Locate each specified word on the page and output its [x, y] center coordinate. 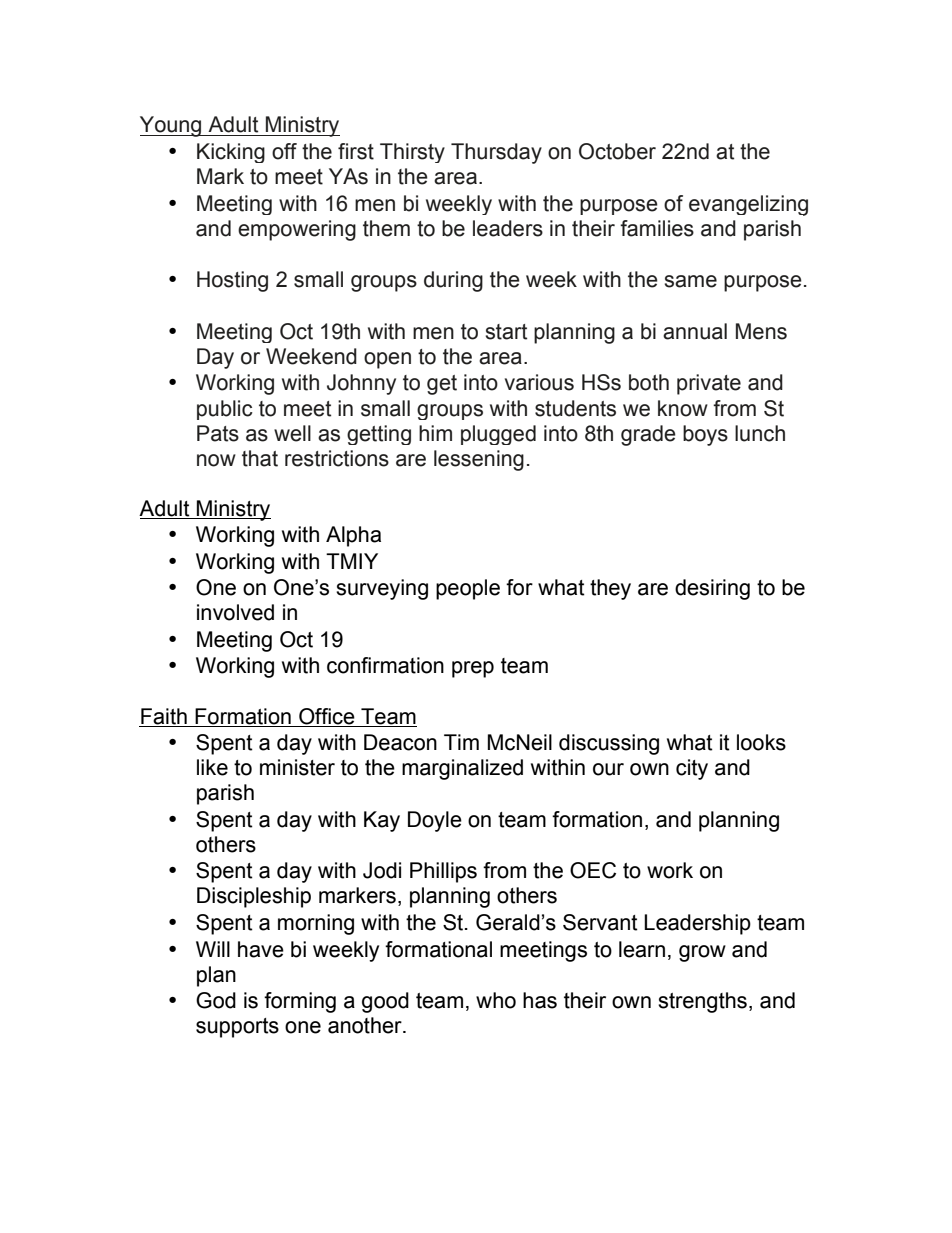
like [212, 767]
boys [705, 435]
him [435, 433]
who [496, 1000]
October [617, 151]
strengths [702, 1002]
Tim [461, 742]
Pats [218, 433]
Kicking [231, 153]
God [216, 1000]
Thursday [496, 153]
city [692, 769]
